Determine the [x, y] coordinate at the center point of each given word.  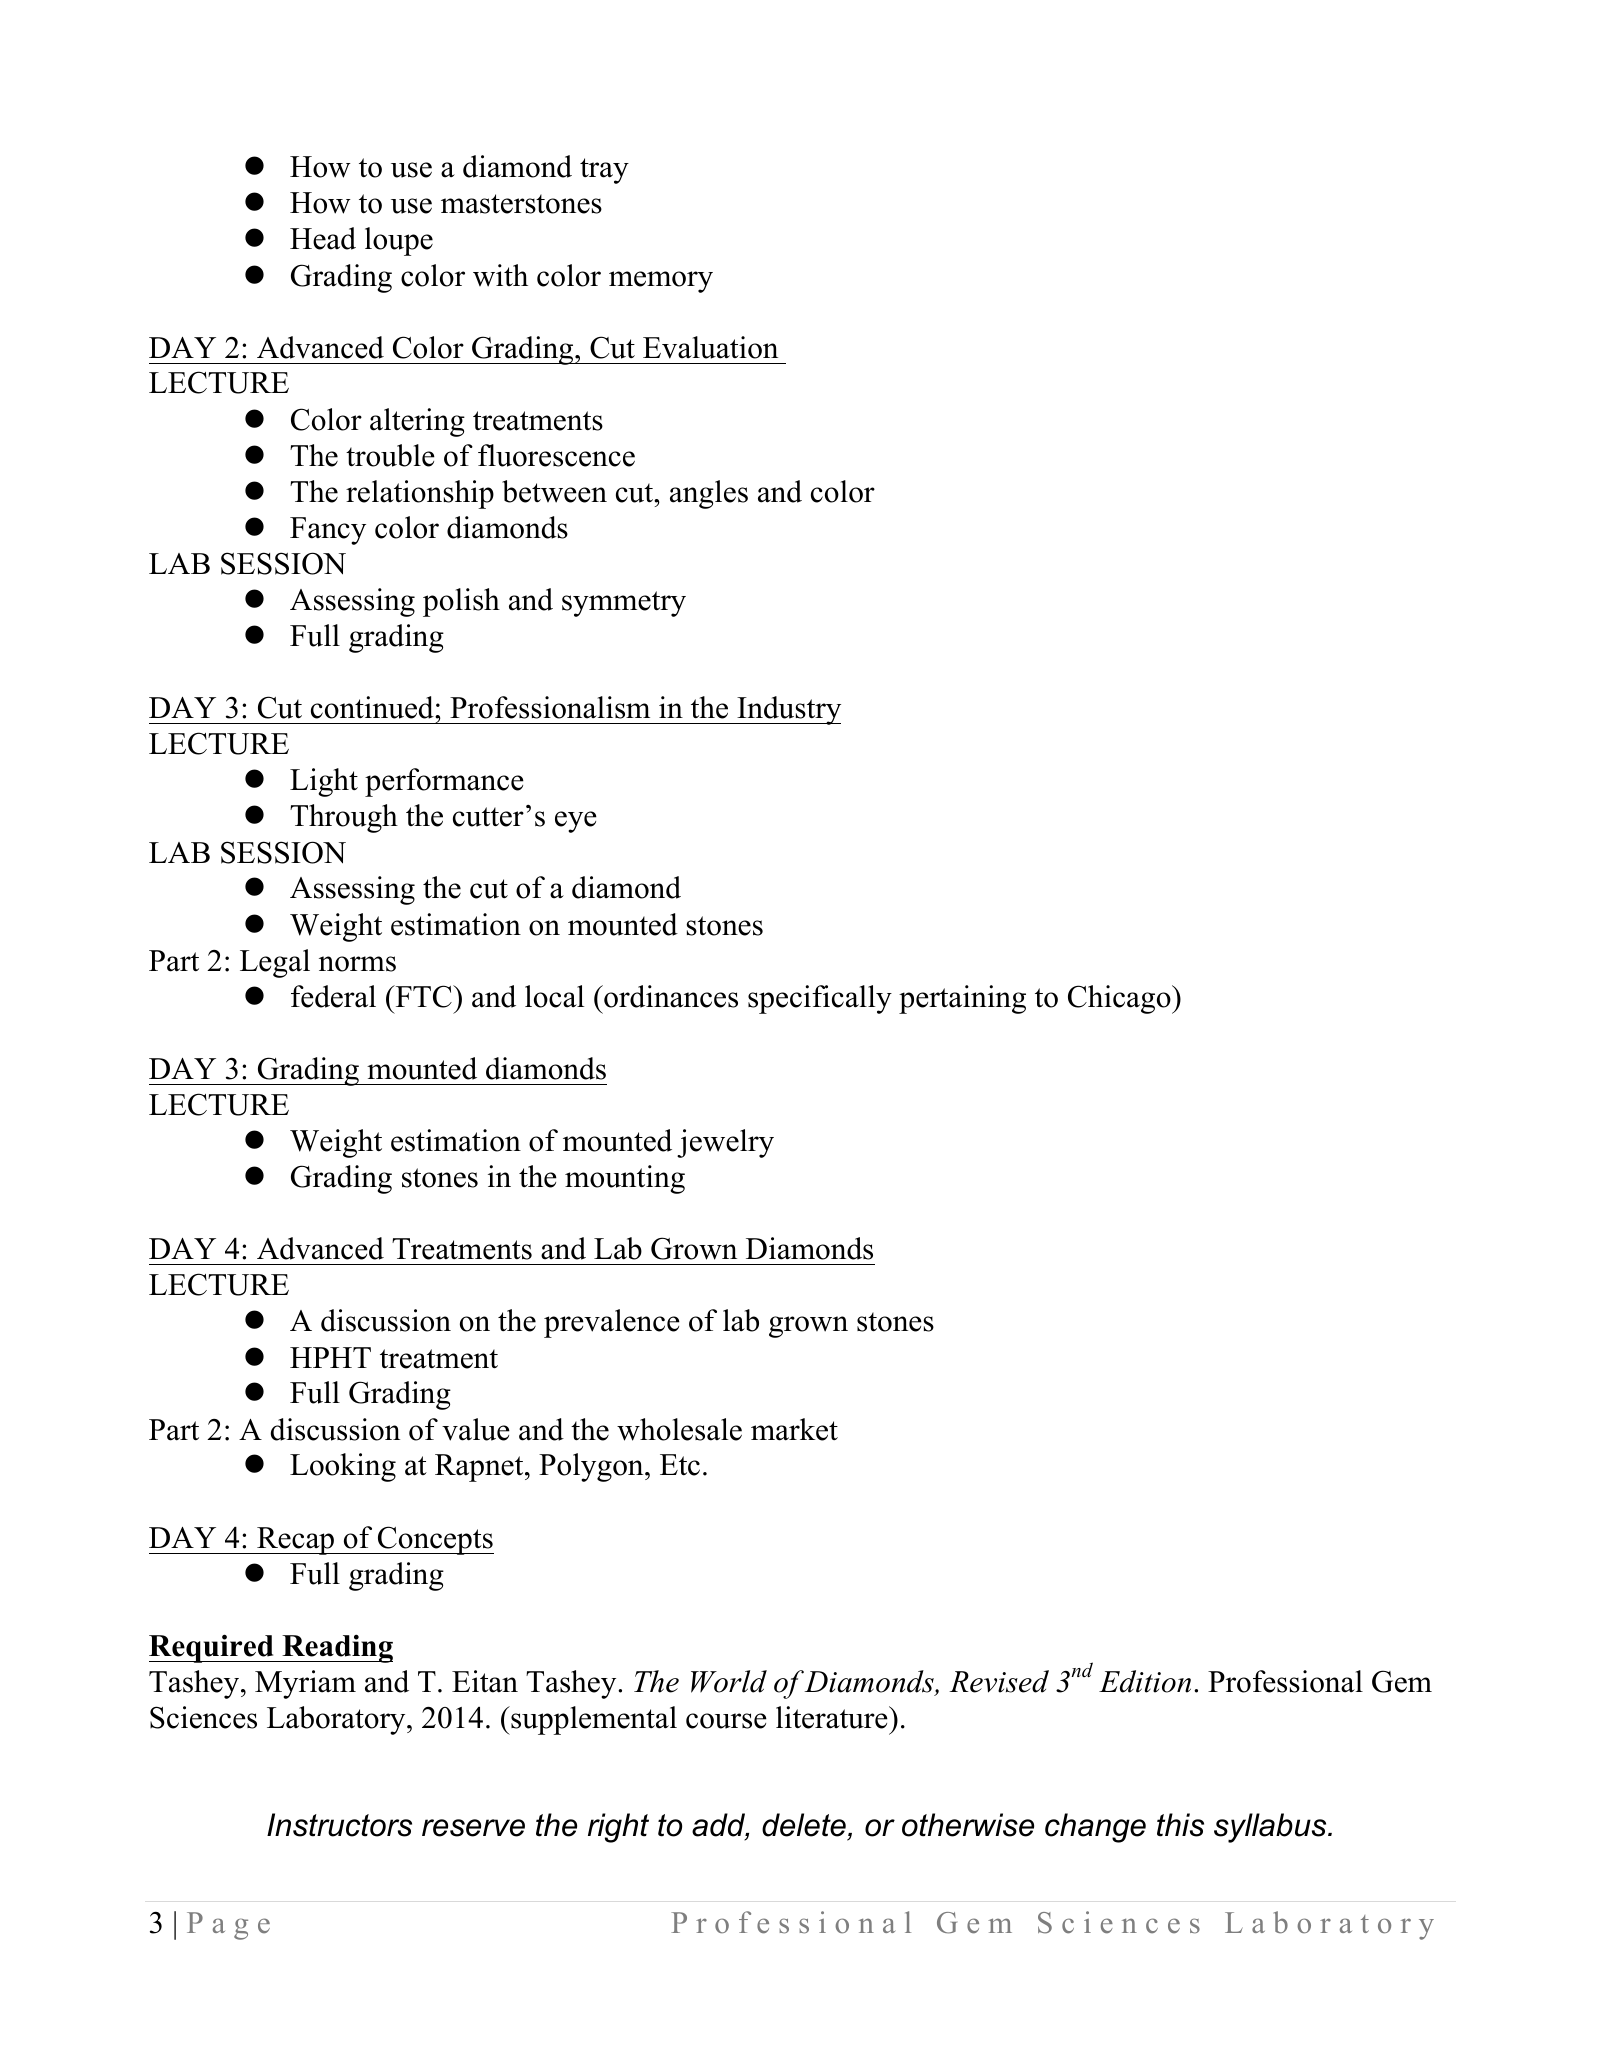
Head [323, 238]
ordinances [670, 996]
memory [661, 282]
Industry [788, 710]
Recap [296, 1541]
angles [709, 494]
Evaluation [710, 347]
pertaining [962, 999]
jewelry [725, 1143]
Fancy [328, 531]
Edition [1145, 1681]
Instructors [339, 1825]
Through [344, 818]
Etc [680, 1465]
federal [333, 996]
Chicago [1120, 999]
